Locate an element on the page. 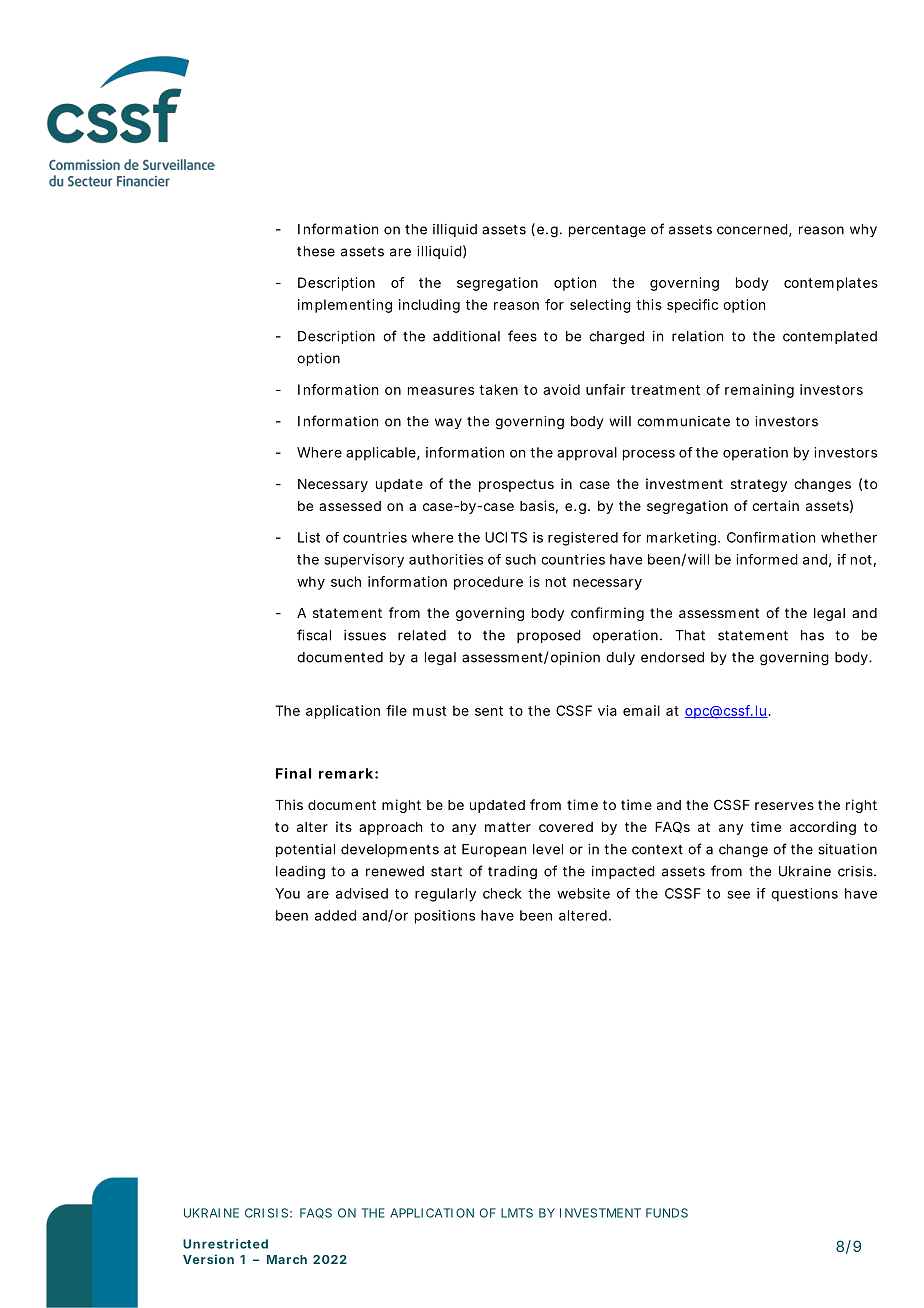  check is located at coordinates (502, 893).
